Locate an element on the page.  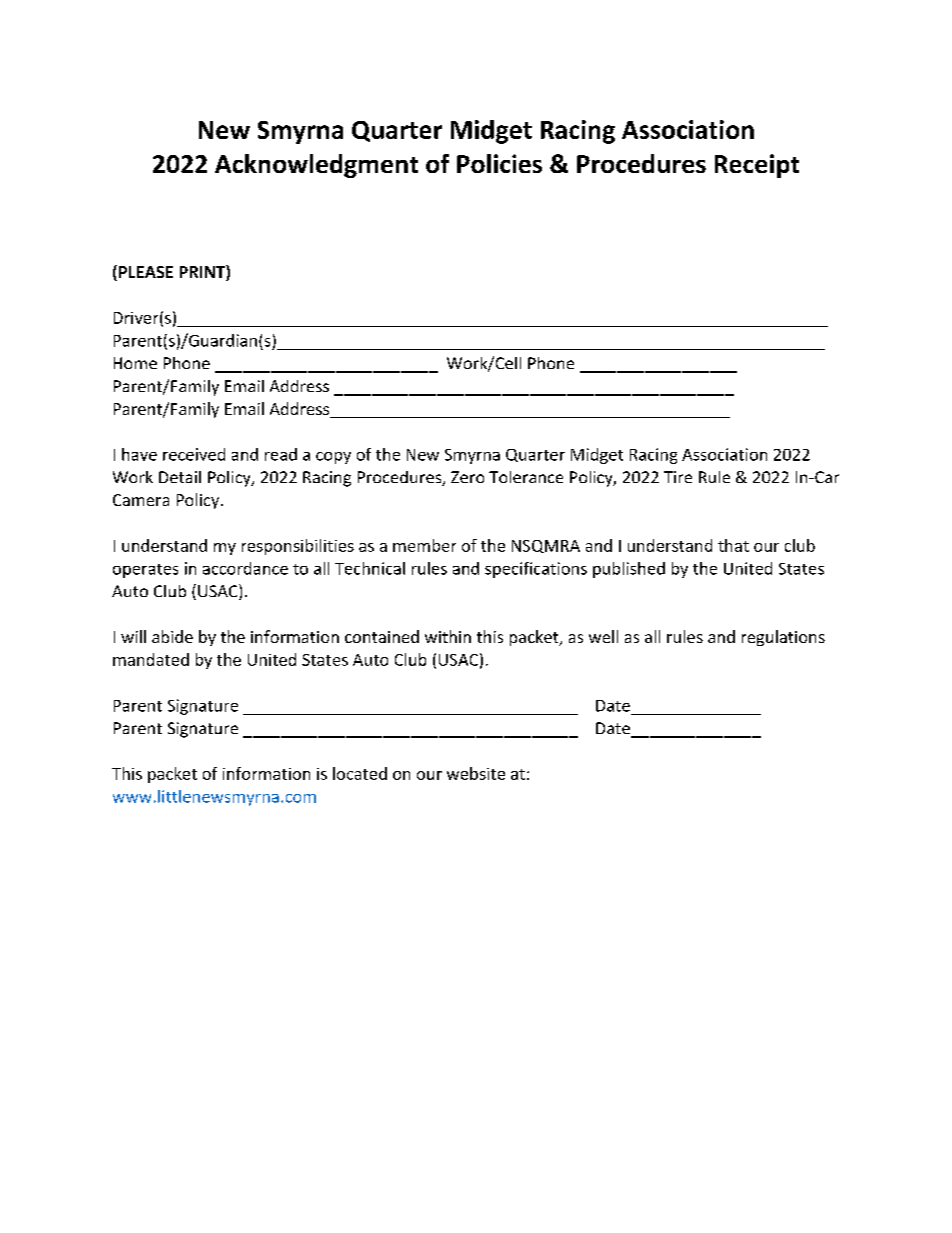
Tire is located at coordinates (678, 477).
